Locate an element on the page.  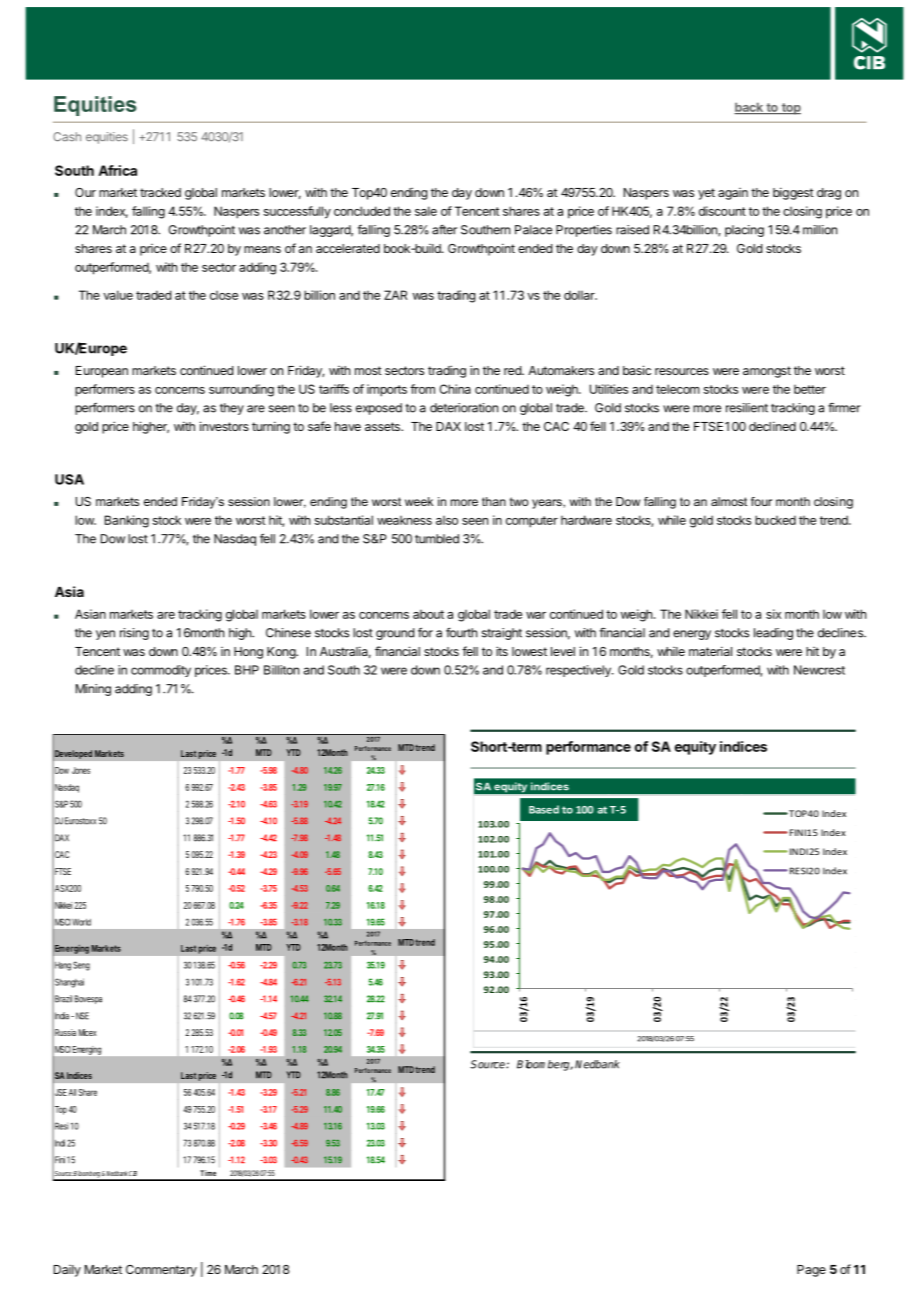
Africa is located at coordinates (117, 170).
